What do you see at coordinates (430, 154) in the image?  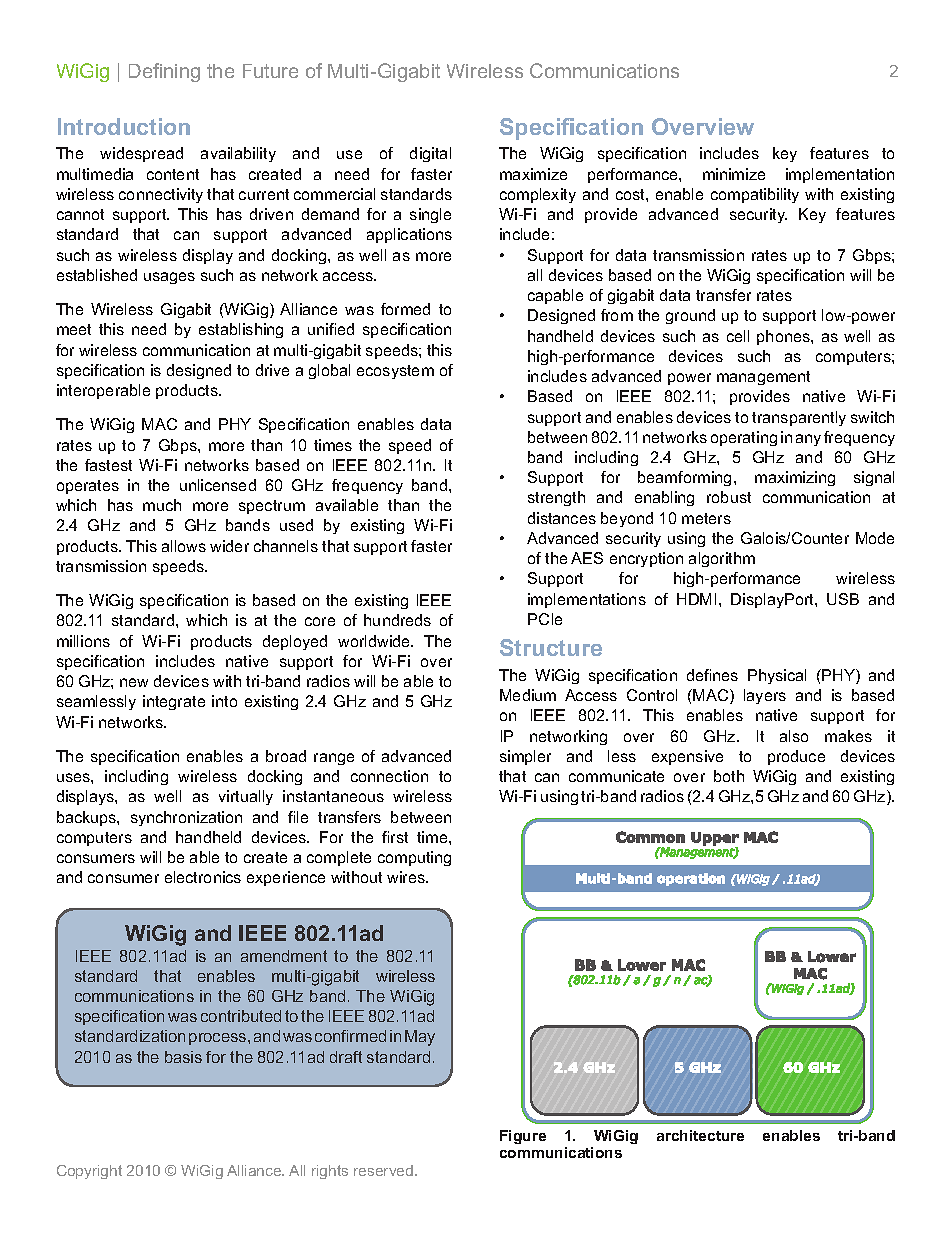 I see `digital` at bounding box center [430, 154].
